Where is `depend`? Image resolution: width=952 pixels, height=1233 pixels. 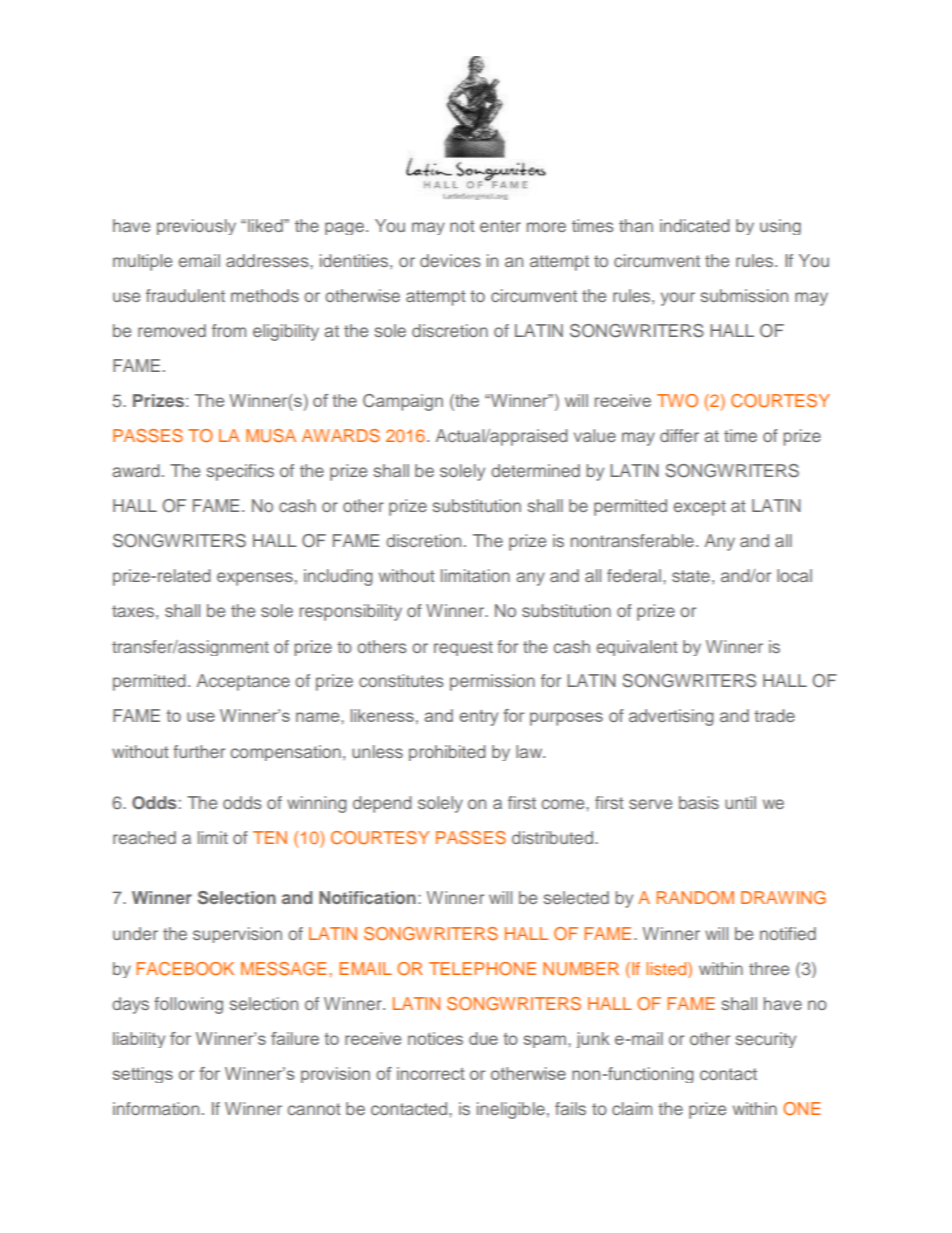 depend is located at coordinates (382, 804).
